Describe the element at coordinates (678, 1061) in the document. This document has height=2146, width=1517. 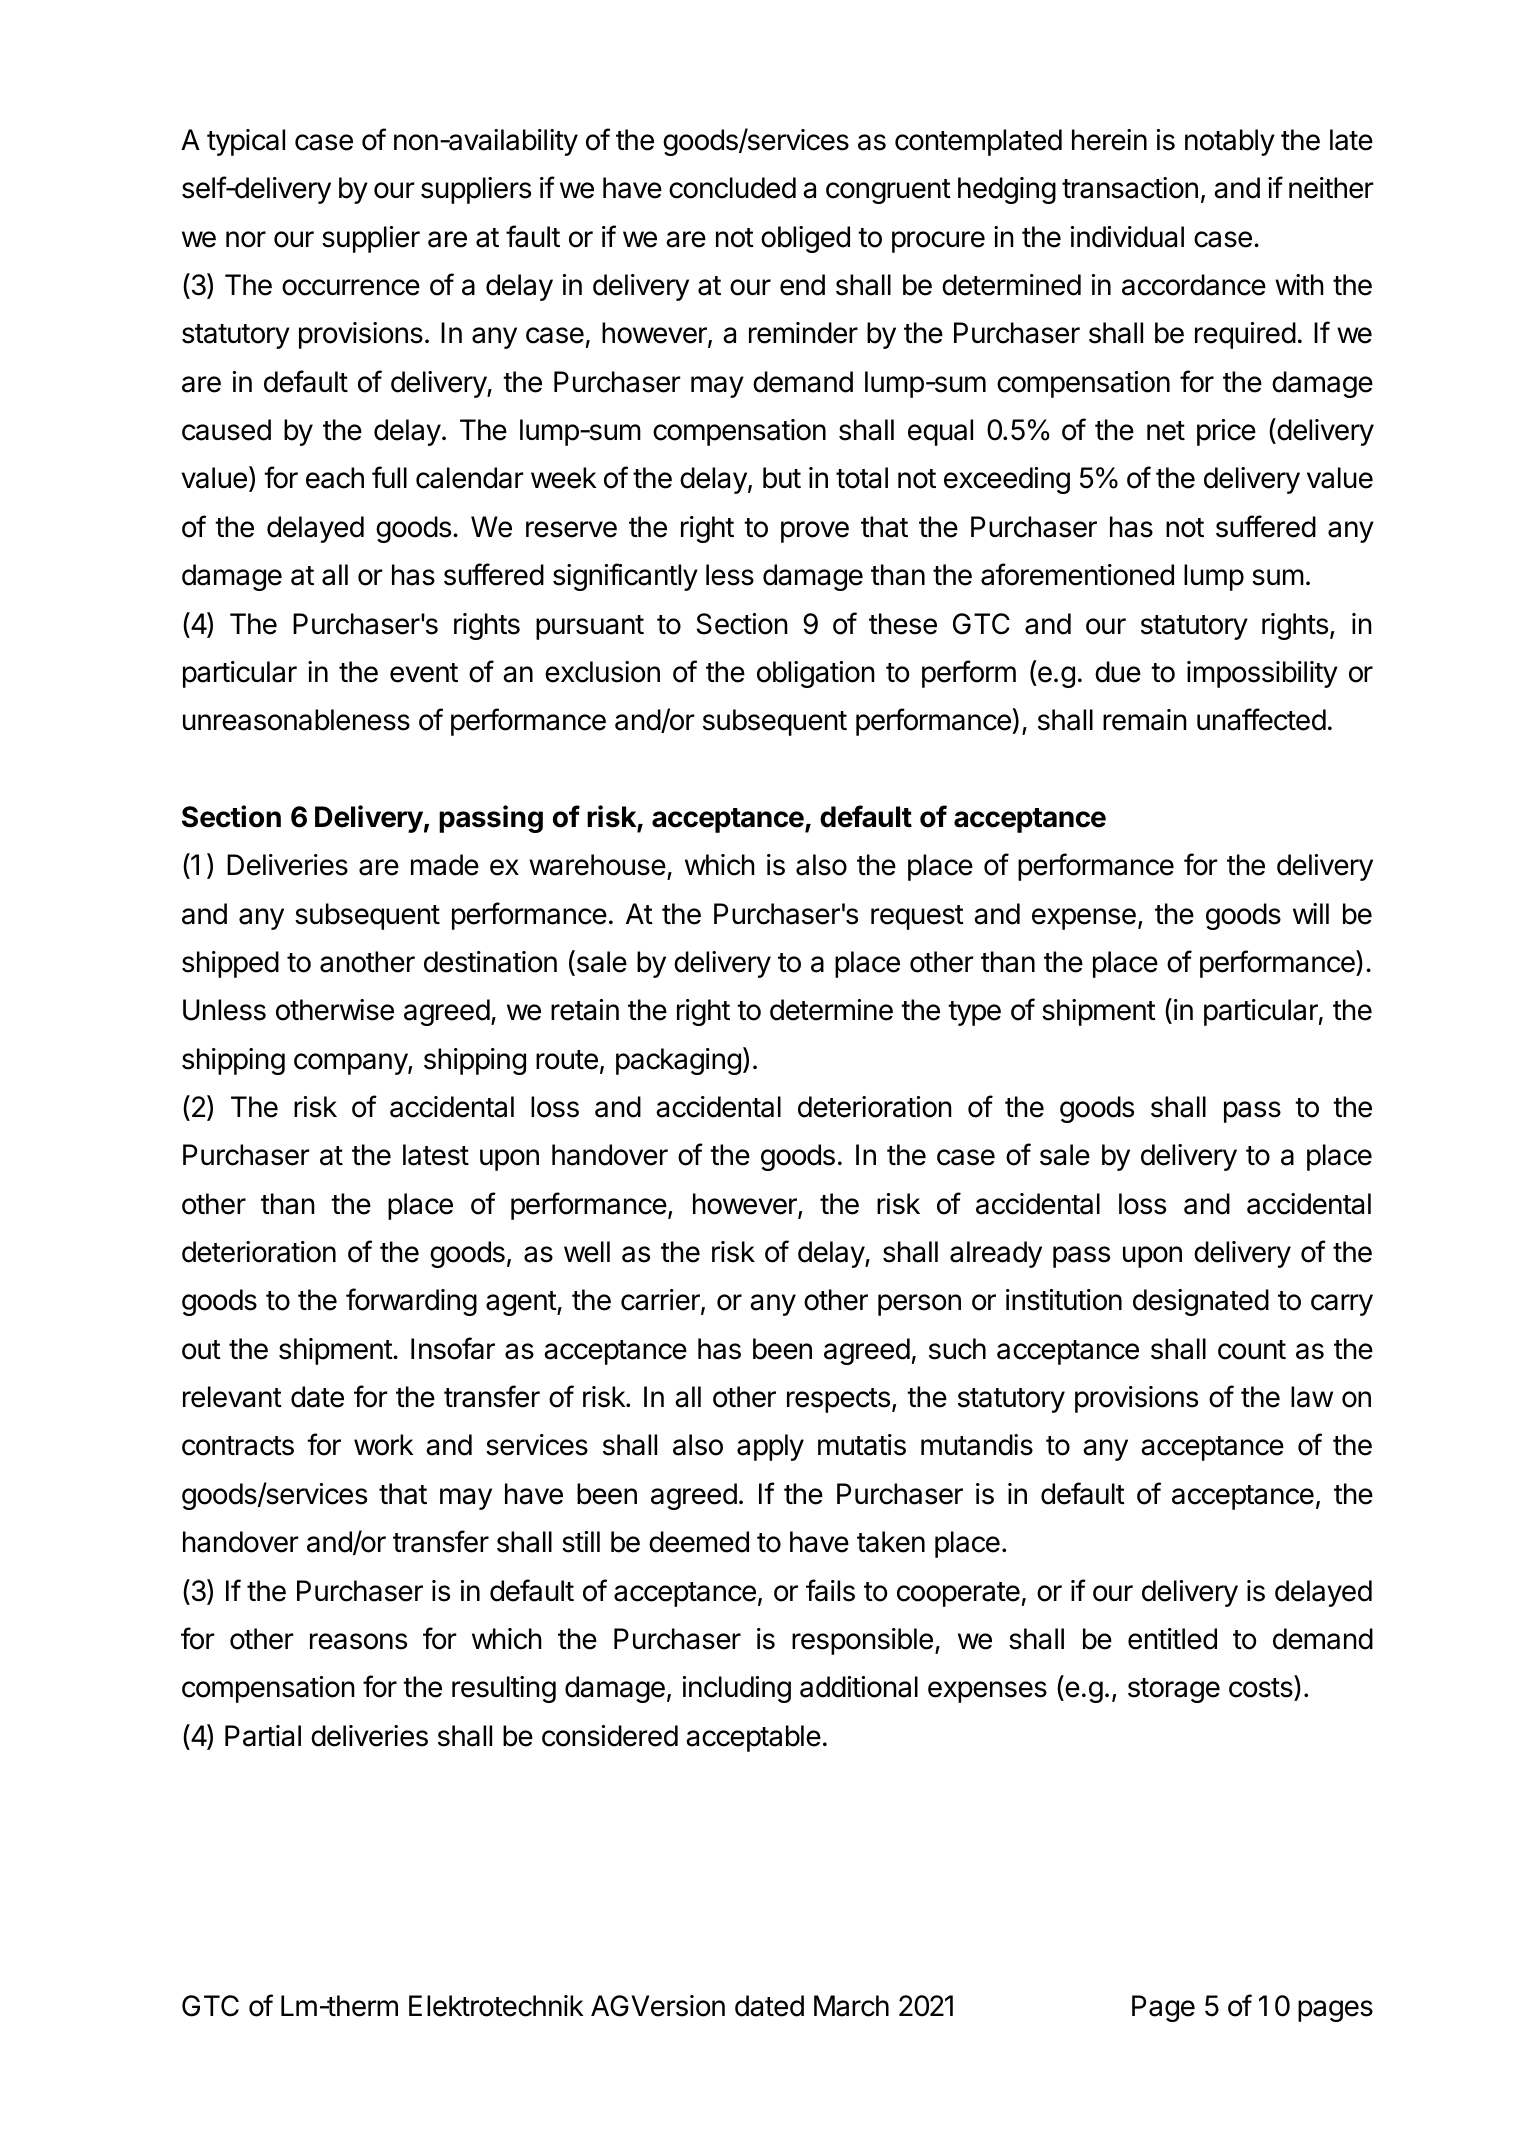
I see `packaging` at that location.
